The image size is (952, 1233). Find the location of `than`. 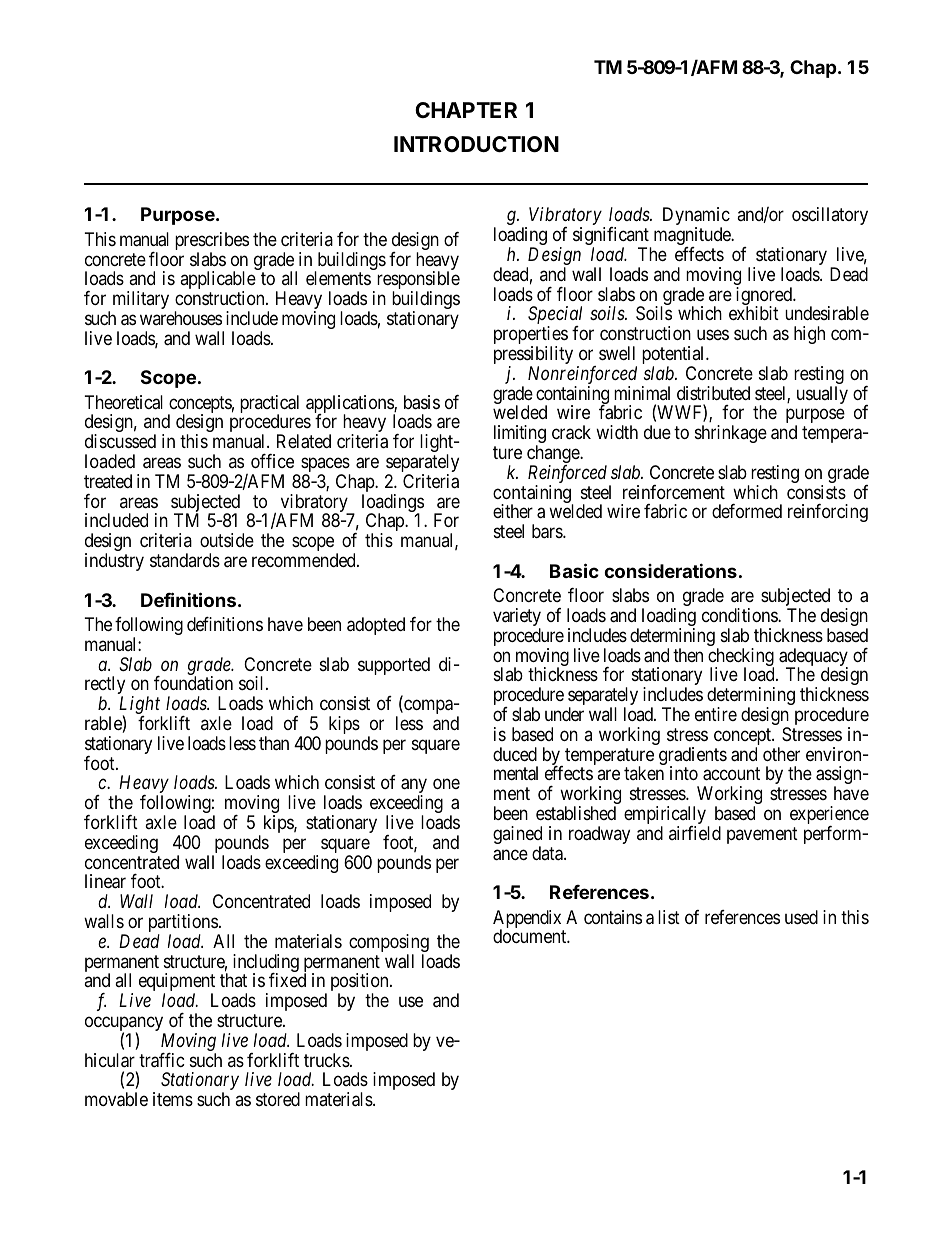

than is located at coordinates (274, 743).
